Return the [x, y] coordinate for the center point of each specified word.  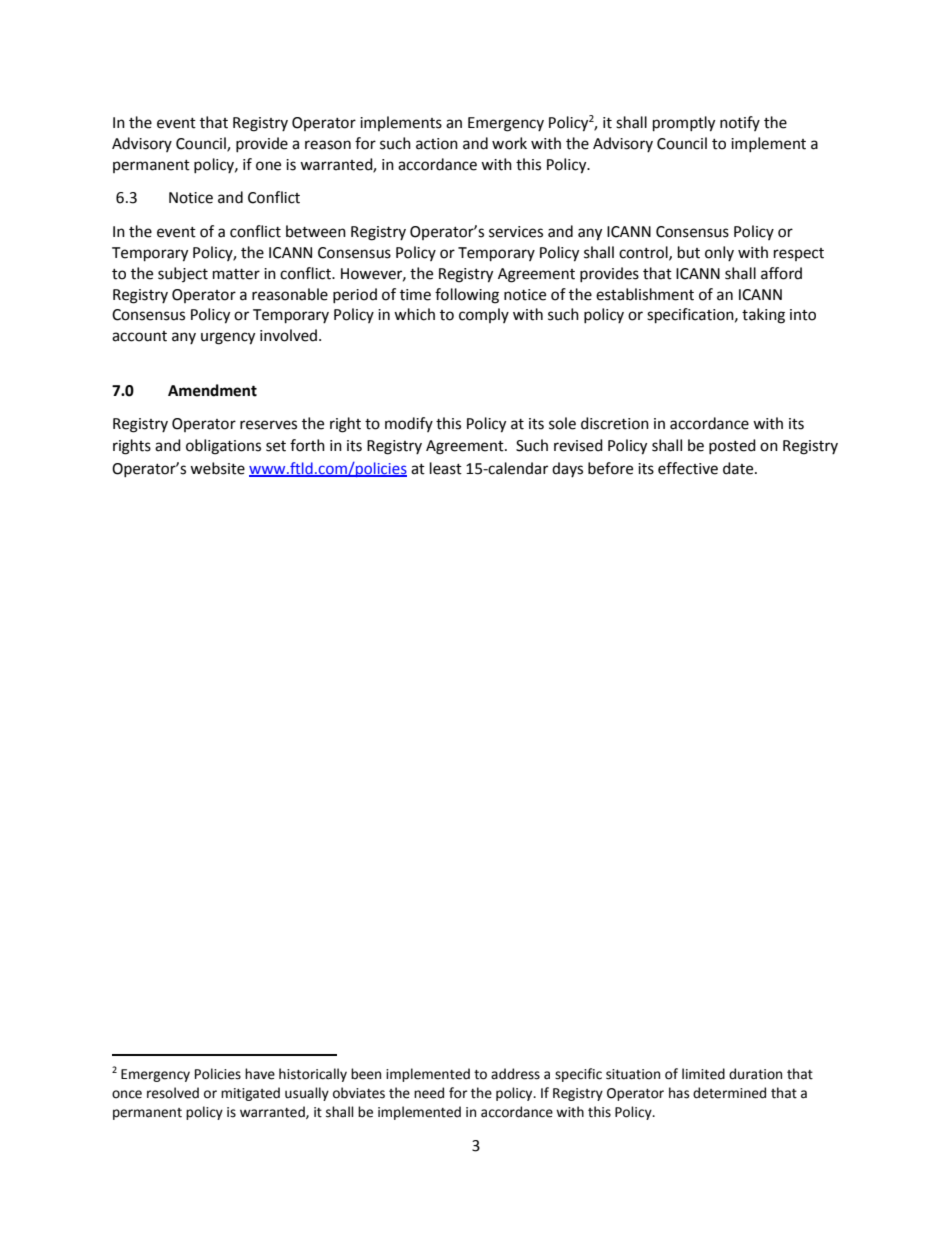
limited [703, 1074]
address [515, 1074]
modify [409, 424]
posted [732, 446]
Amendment [212, 390]
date [739, 468]
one [268, 166]
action [437, 144]
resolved [173, 1093]
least [446, 468]
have [260, 1074]
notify [740, 123]
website [217, 468]
